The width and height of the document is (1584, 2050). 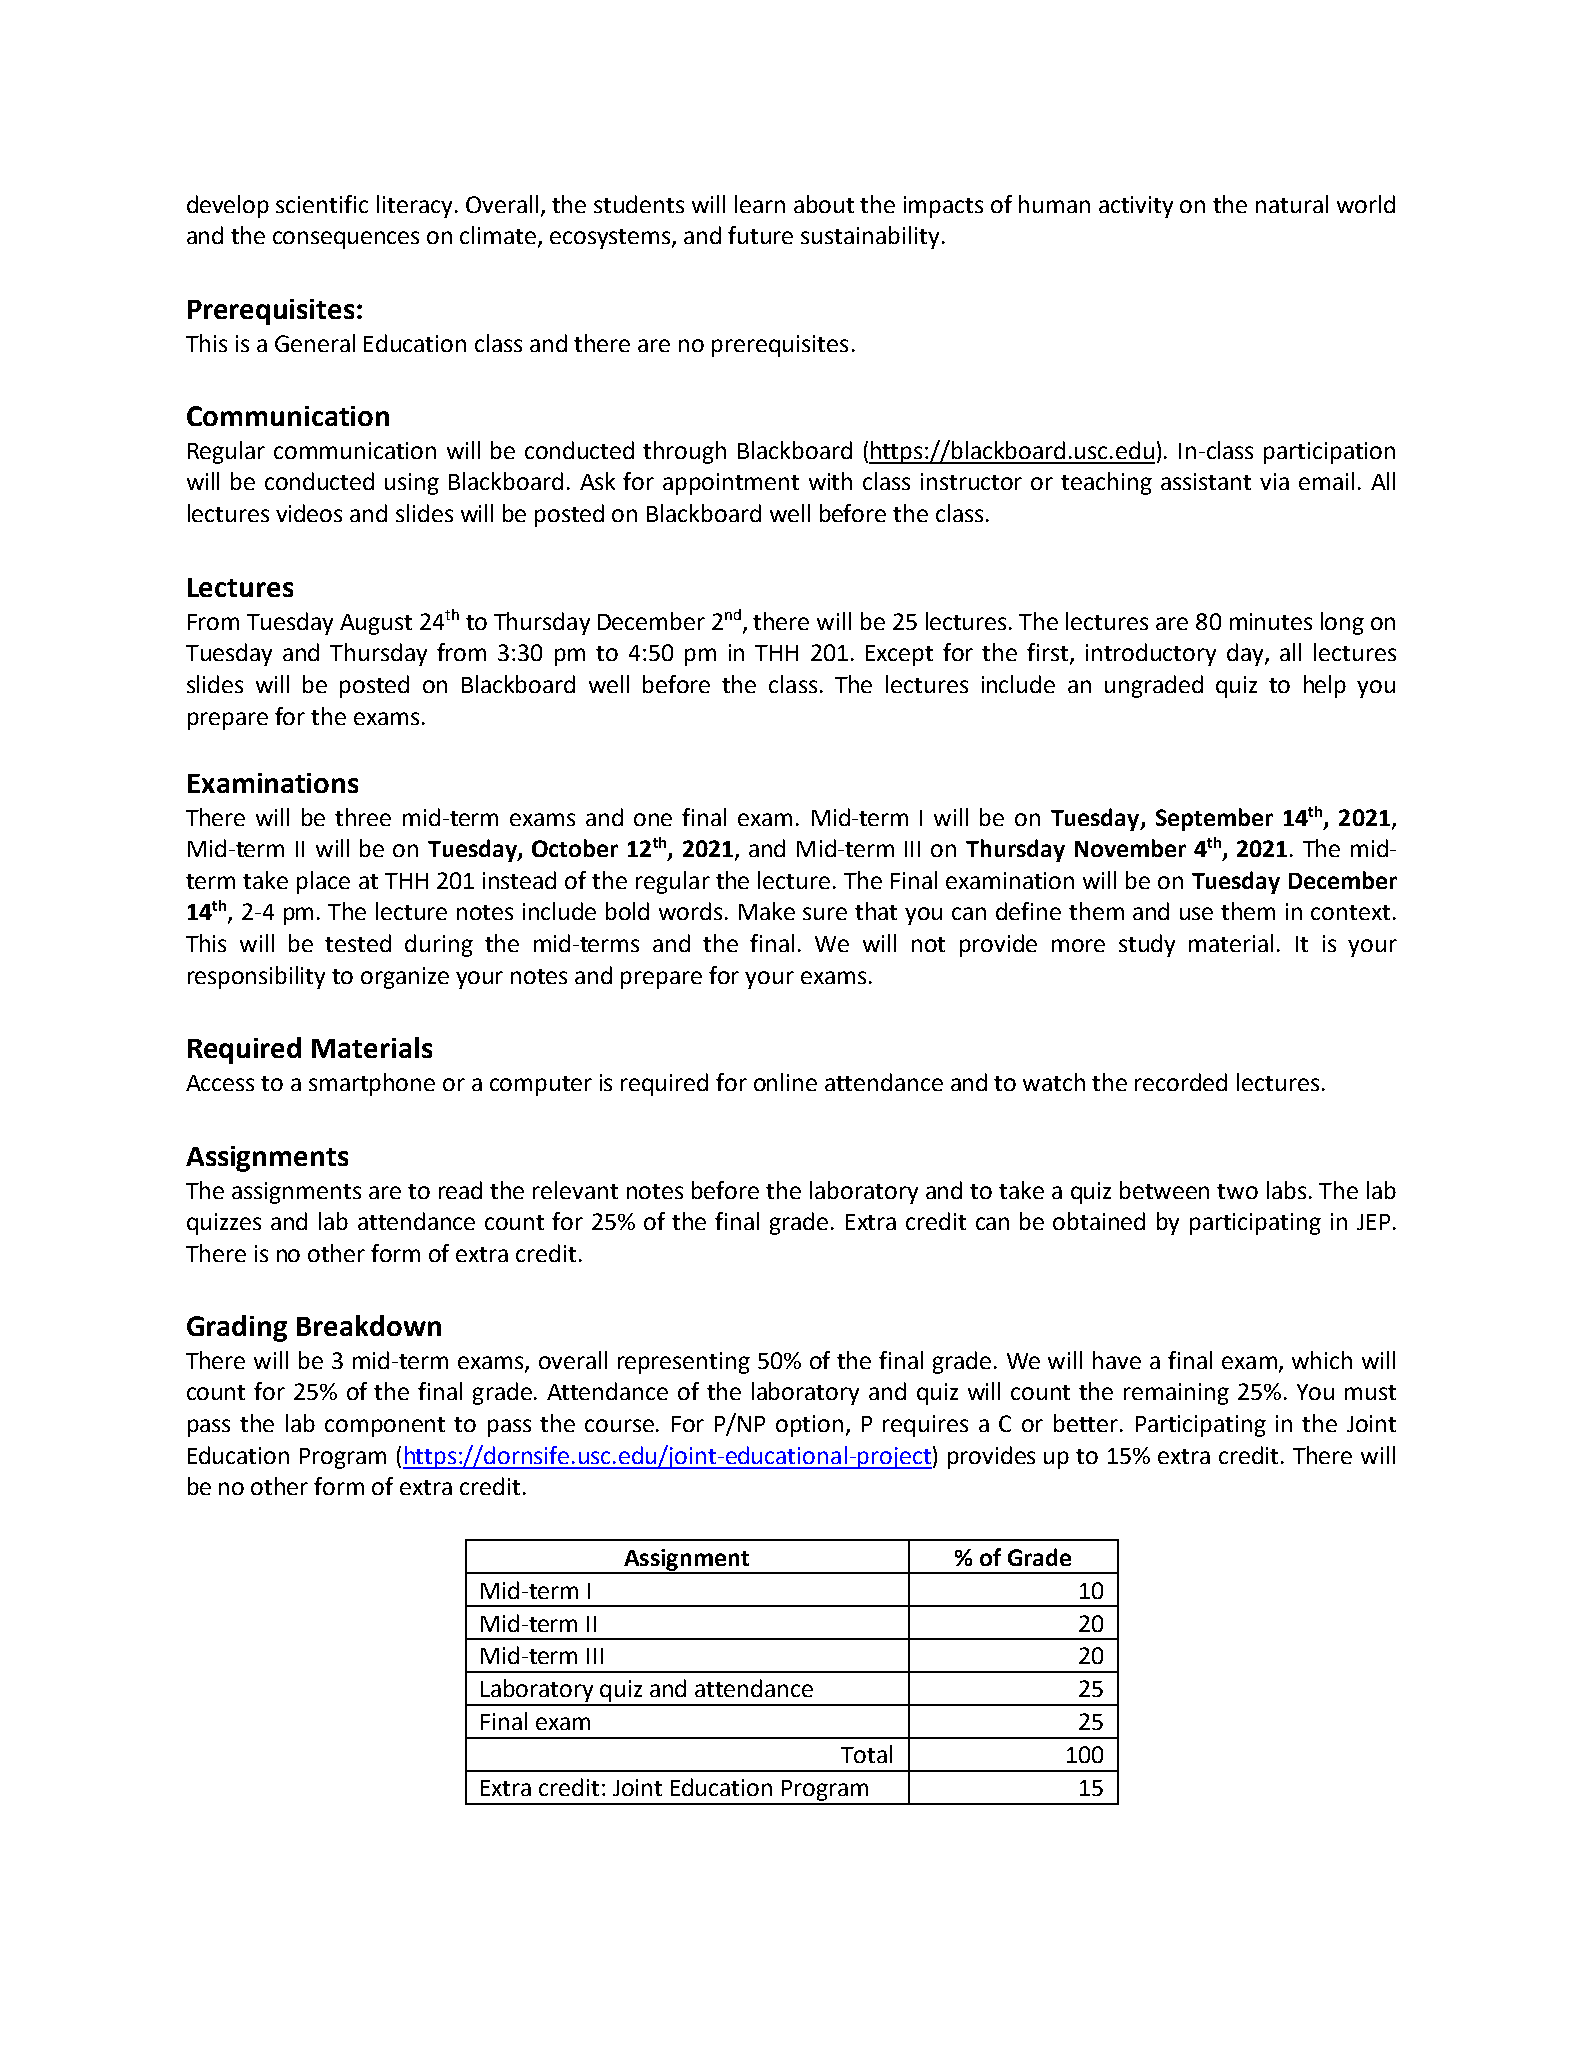 What do you see at coordinates (346, 240) in the document?
I see `consequences` at bounding box center [346, 240].
